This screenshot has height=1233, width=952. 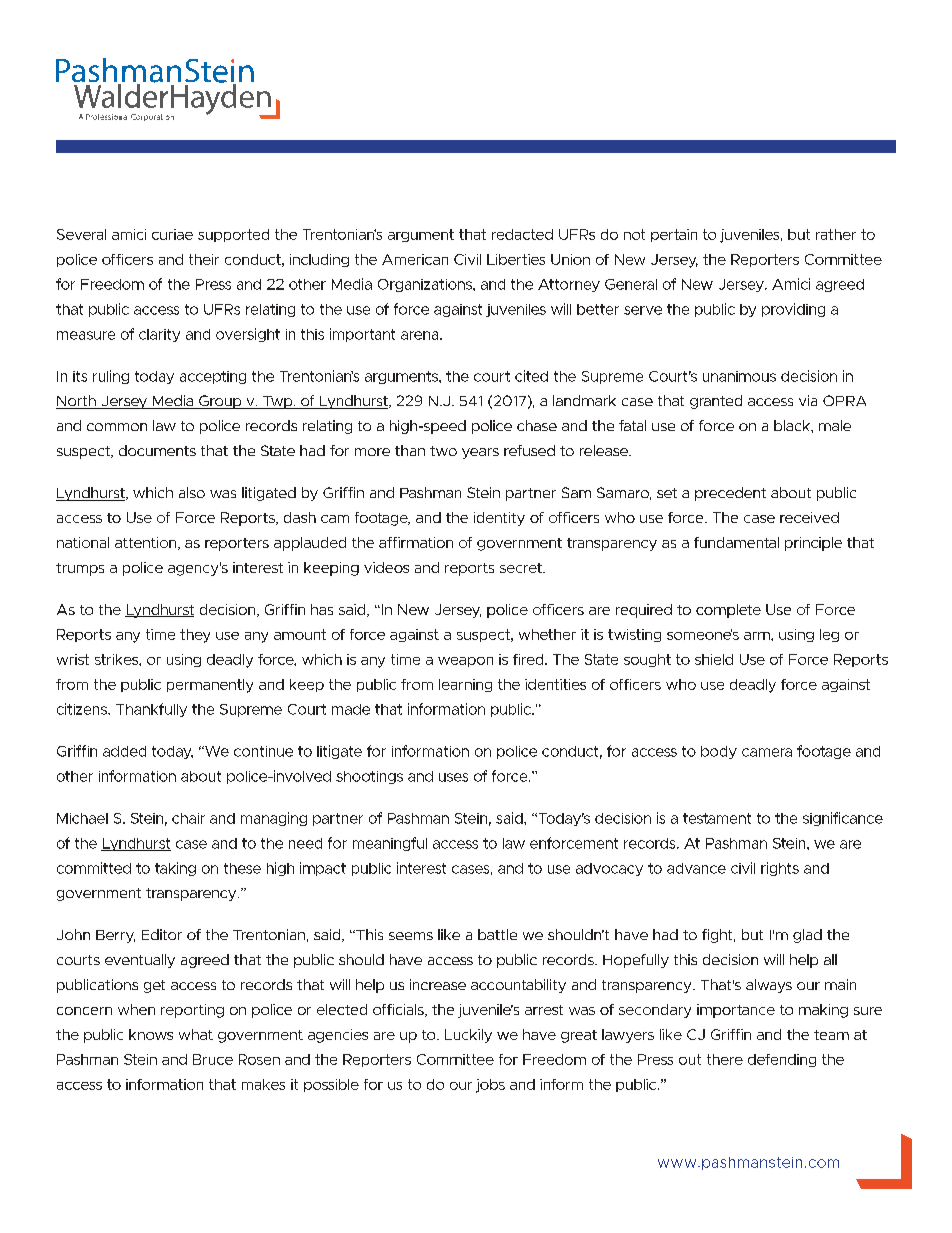 What do you see at coordinates (147, 543) in the screenshot?
I see `attention` at bounding box center [147, 543].
